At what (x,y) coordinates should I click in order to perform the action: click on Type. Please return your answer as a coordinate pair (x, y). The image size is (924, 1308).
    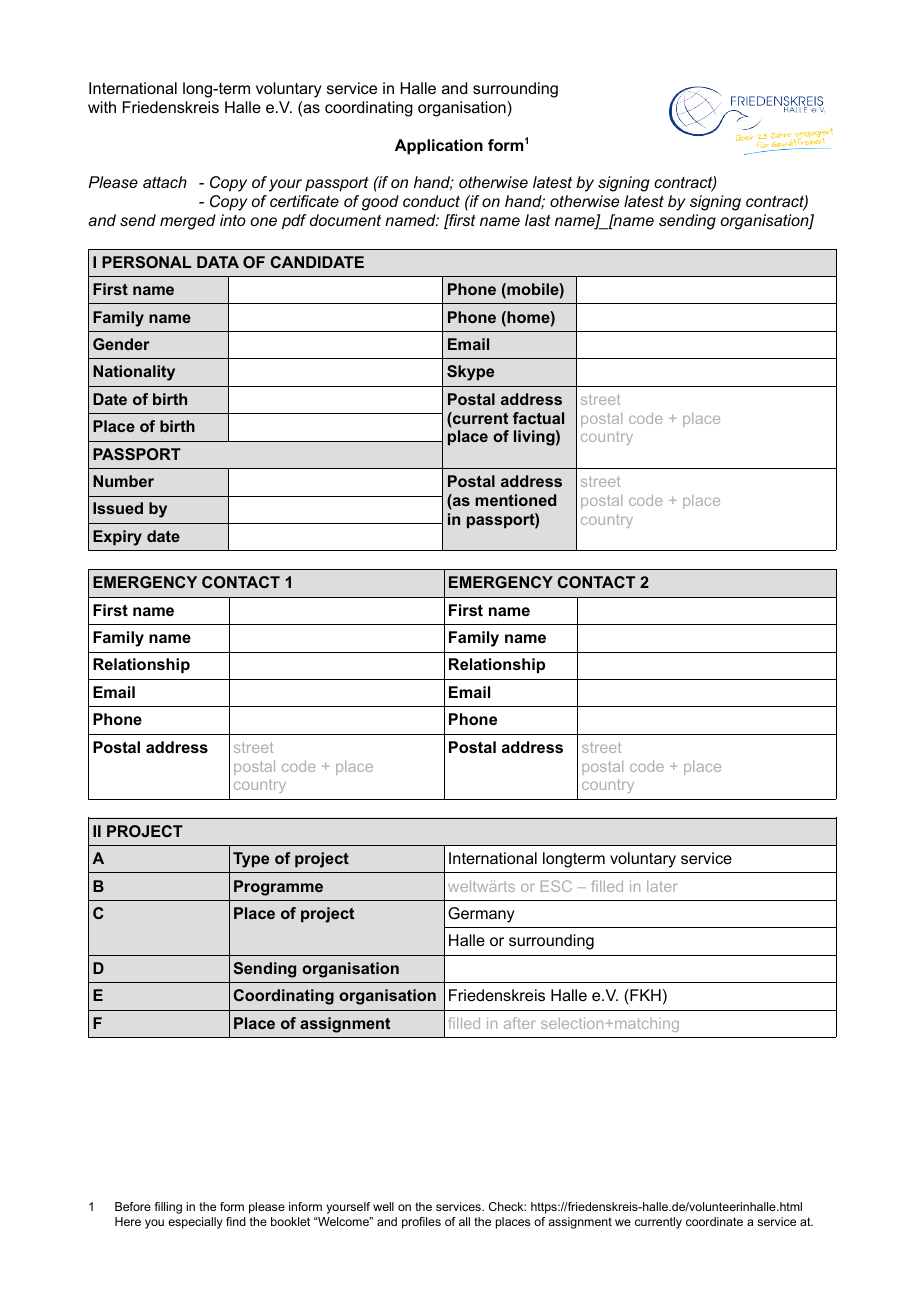
    Looking at the image, I should click on (251, 860).
